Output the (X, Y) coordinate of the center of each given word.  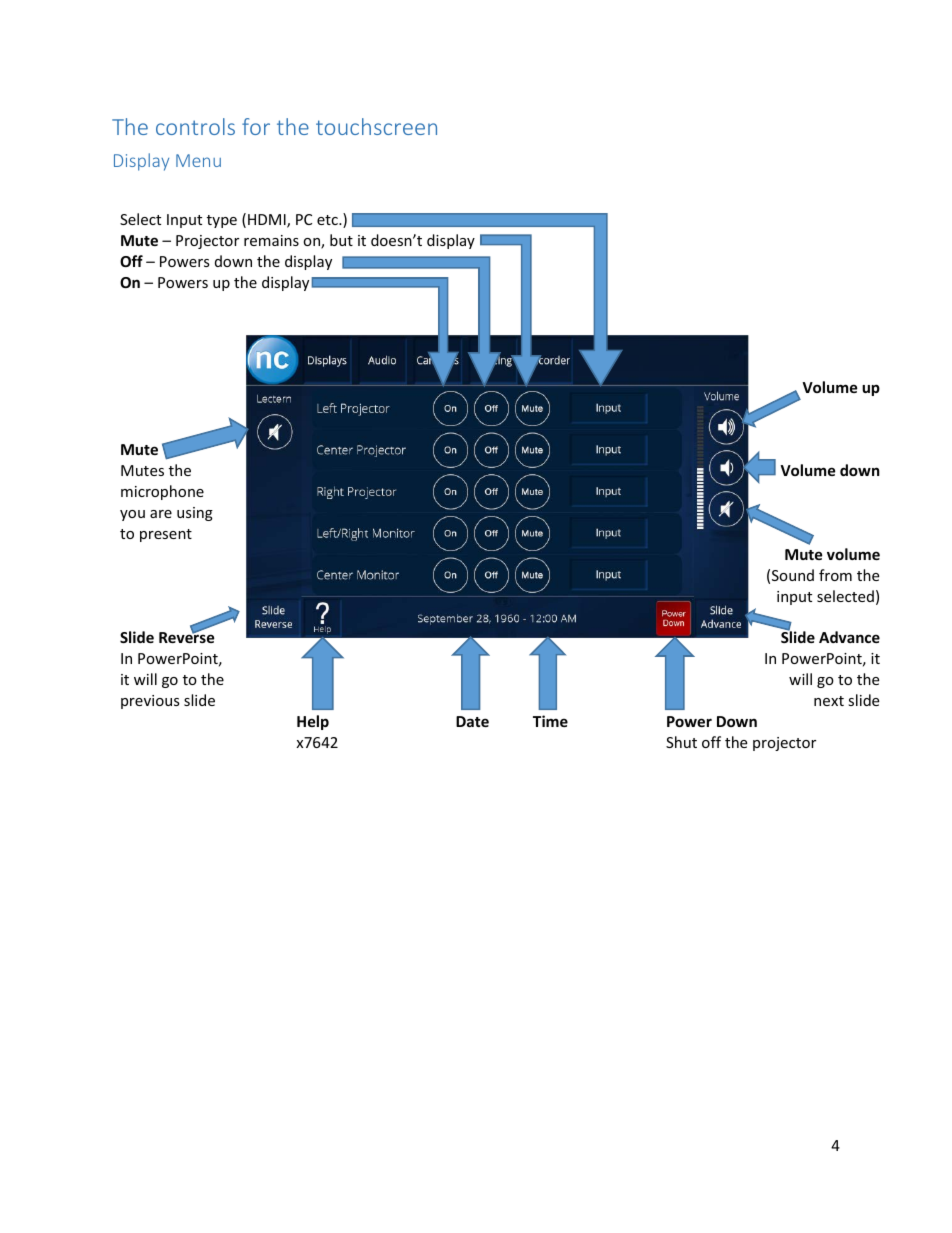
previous (150, 702)
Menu (198, 160)
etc (328, 220)
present (166, 535)
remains (271, 240)
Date (472, 721)
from (835, 575)
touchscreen (376, 126)
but (341, 240)
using (195, 514)
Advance (849, 637)
